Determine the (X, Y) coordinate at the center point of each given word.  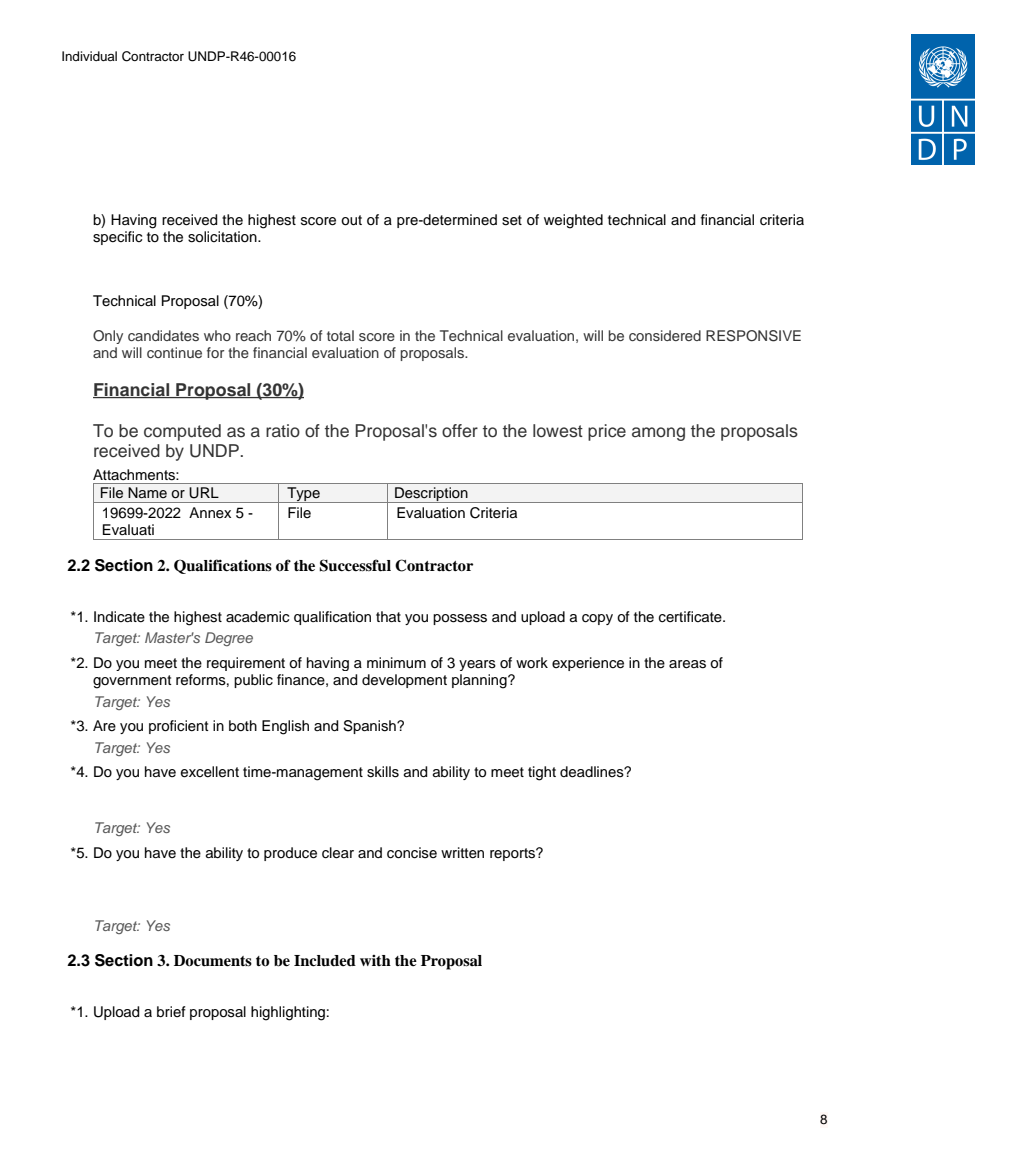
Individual (89, 56)
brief (171, 1012)
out (351, 220)
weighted (573, 221)
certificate (691, 617)
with (375, 960)
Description (431, 495)
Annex (210, 513)
